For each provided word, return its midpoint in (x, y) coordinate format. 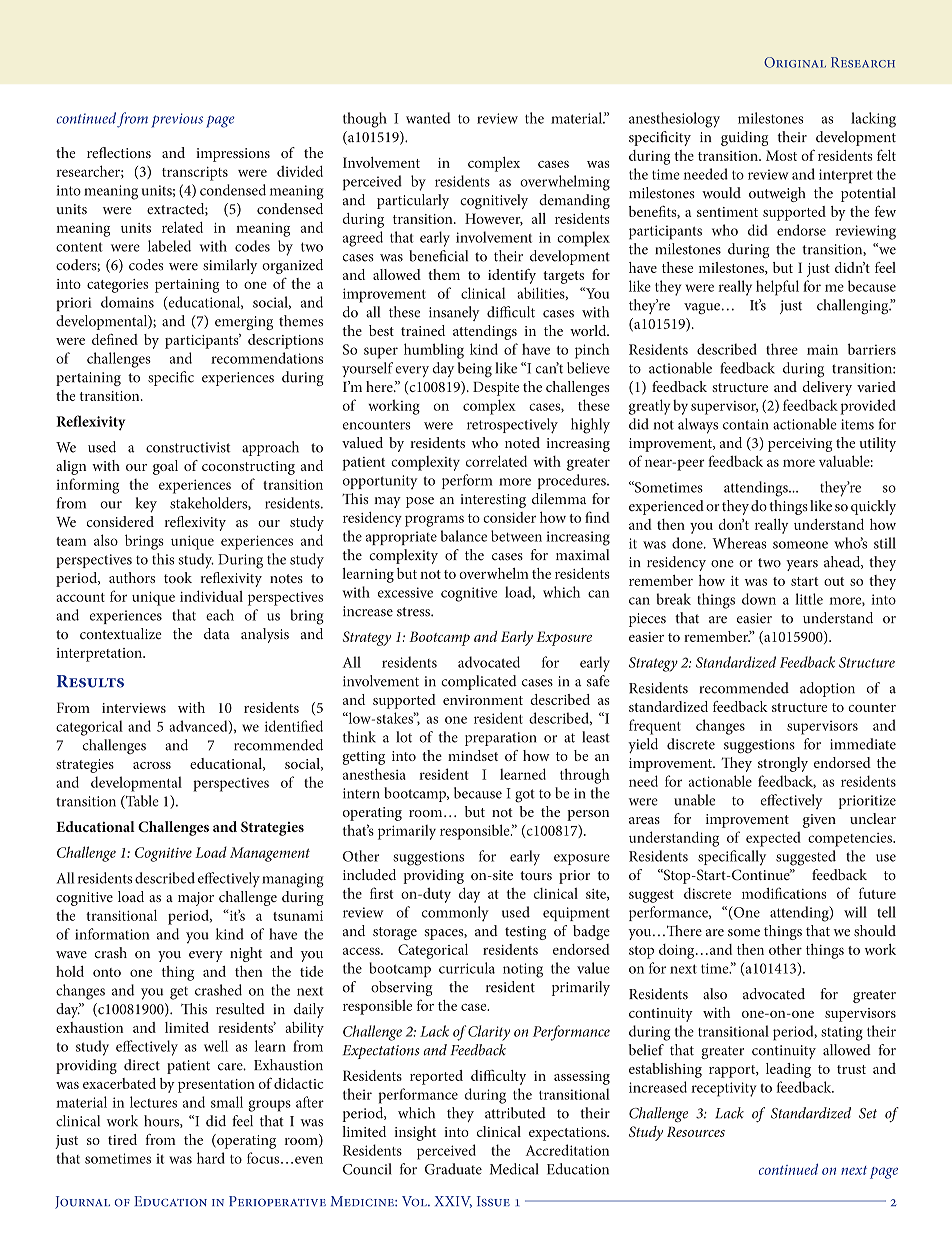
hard (211, 1158)
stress (414, 612)
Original (795, 62)
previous (177, 120)
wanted (428, 118)
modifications (784, 893)
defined (115, 339)
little (809, 599)
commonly (455, 913)
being (475, 370)
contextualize (121, 634)
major (196, 899)
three (782, 349)
